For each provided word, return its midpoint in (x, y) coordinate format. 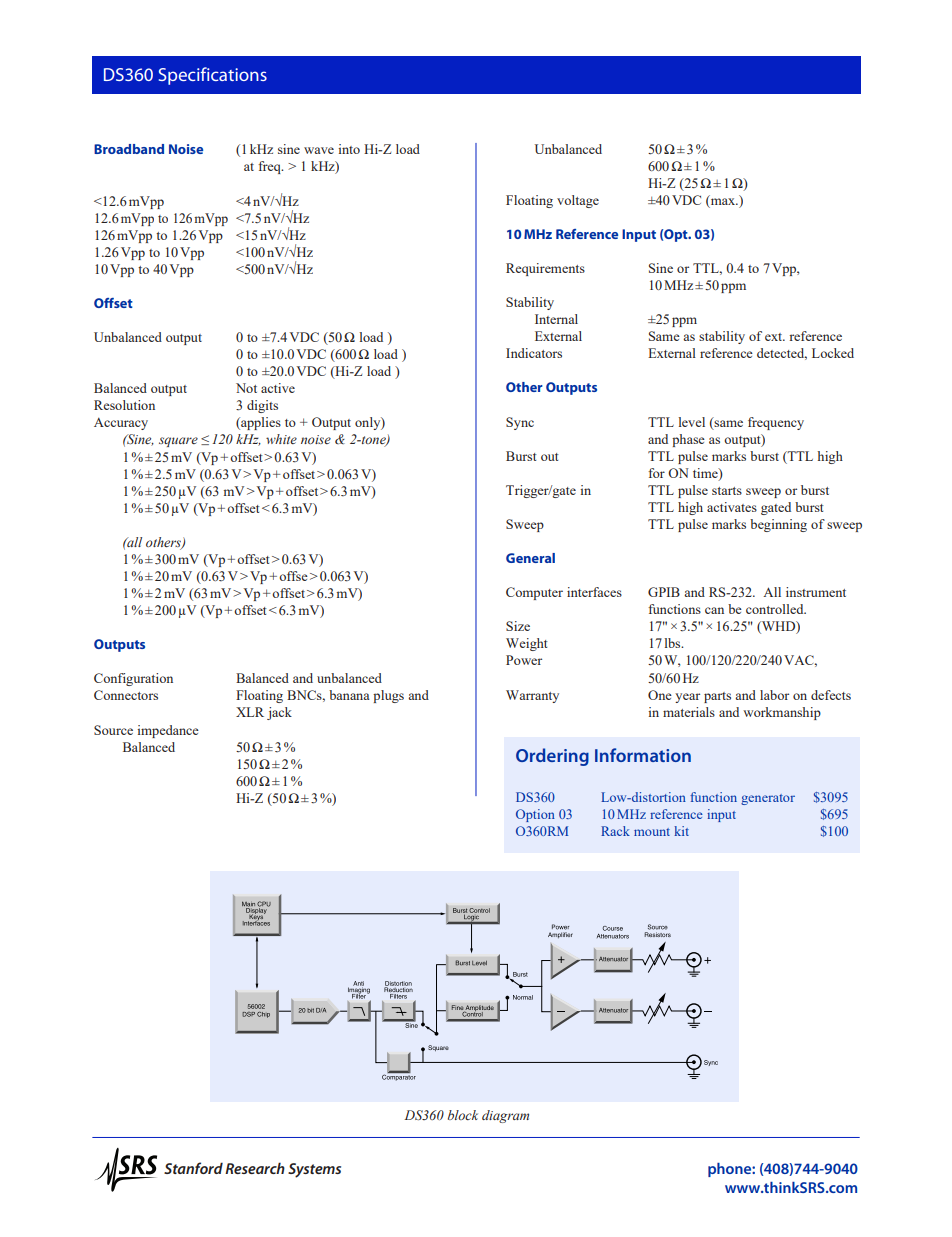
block (463, 1115)
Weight (527, 644)
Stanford (193, 1168)
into (349, 149)
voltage (578, 201)
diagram (505, 1116)
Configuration (133, 679)
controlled (776, 609)
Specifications (213, 76)
